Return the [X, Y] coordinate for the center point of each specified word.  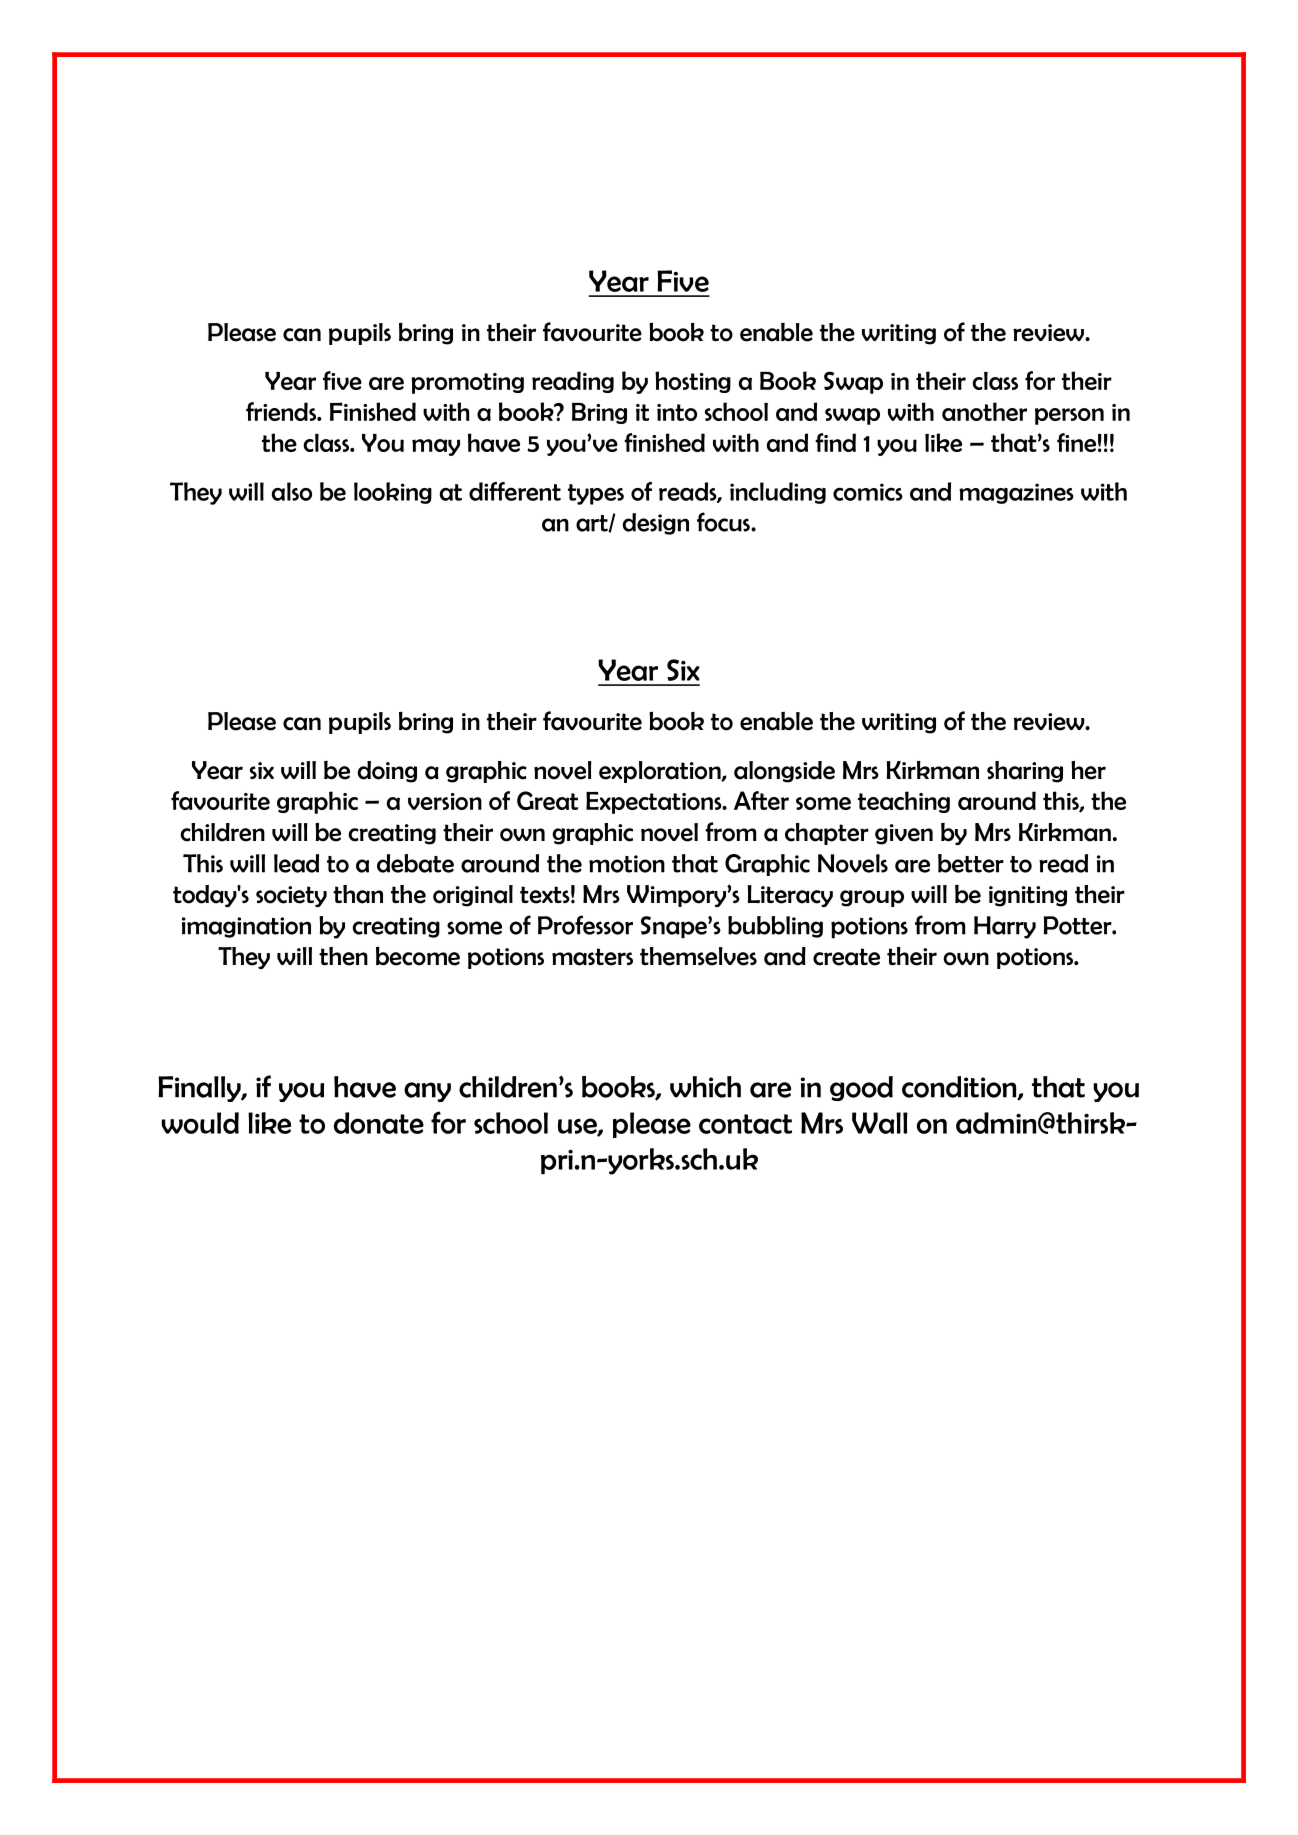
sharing [1025, 772]
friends [282, 411]
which [705, 1087]
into [677, 412]
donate [379, 1123]
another [984, 411]
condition [960, 1088]
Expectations [655, 803]
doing [387, 772]
